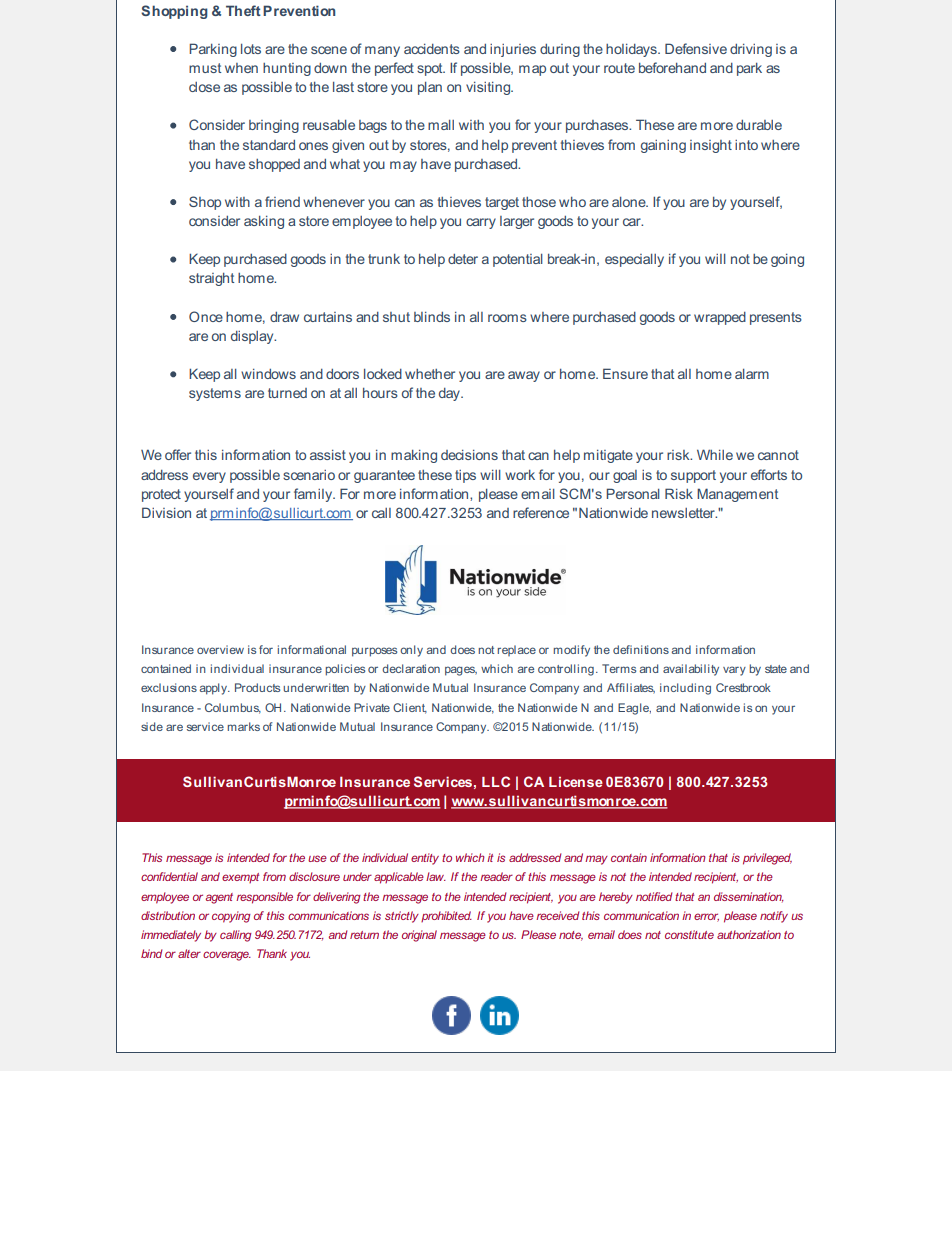 This page has height=1233, width=952. Describe the element at coordinates (251, 49) in the page. I see `lots` at that location.
